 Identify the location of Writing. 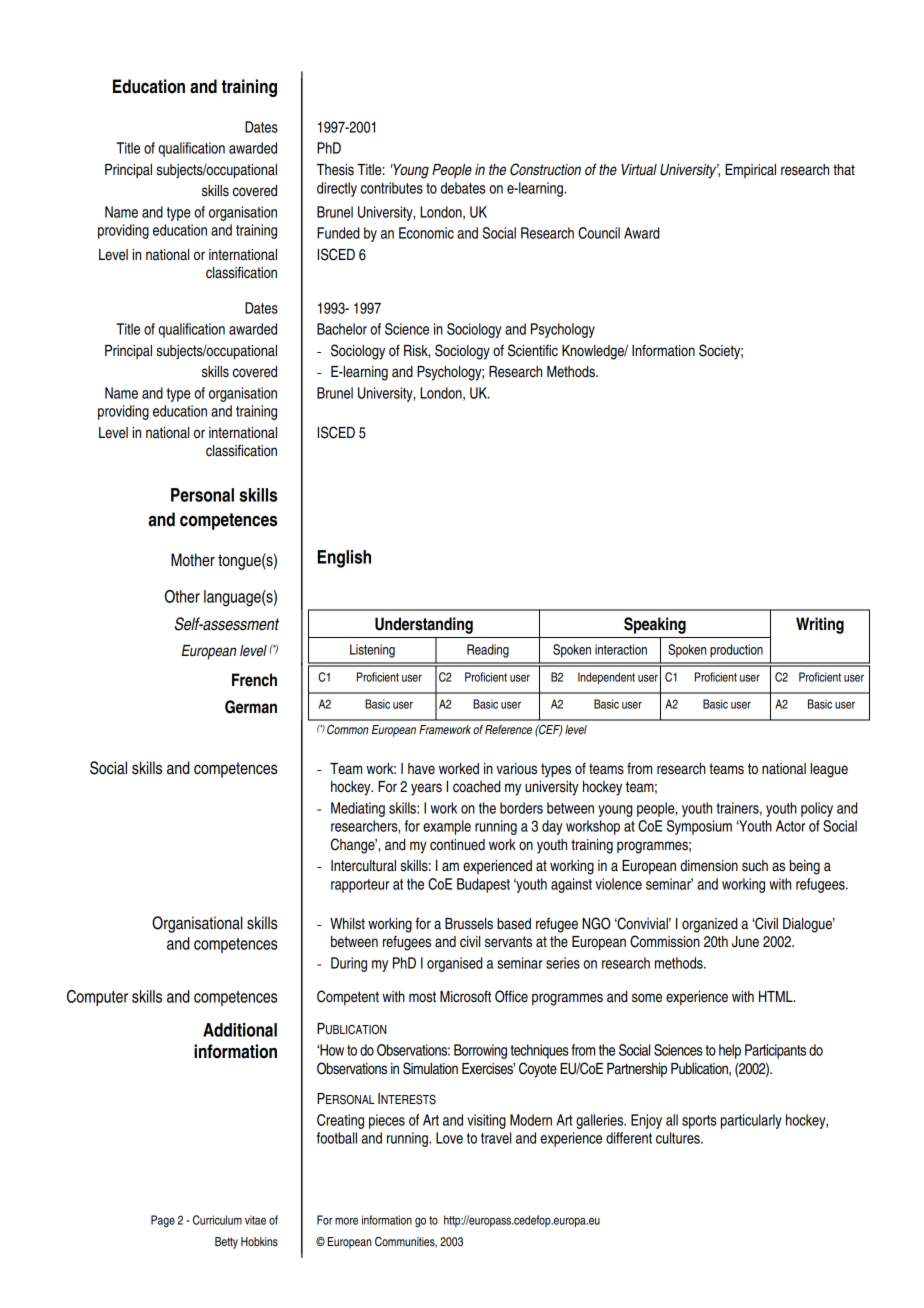
(820, 625).
